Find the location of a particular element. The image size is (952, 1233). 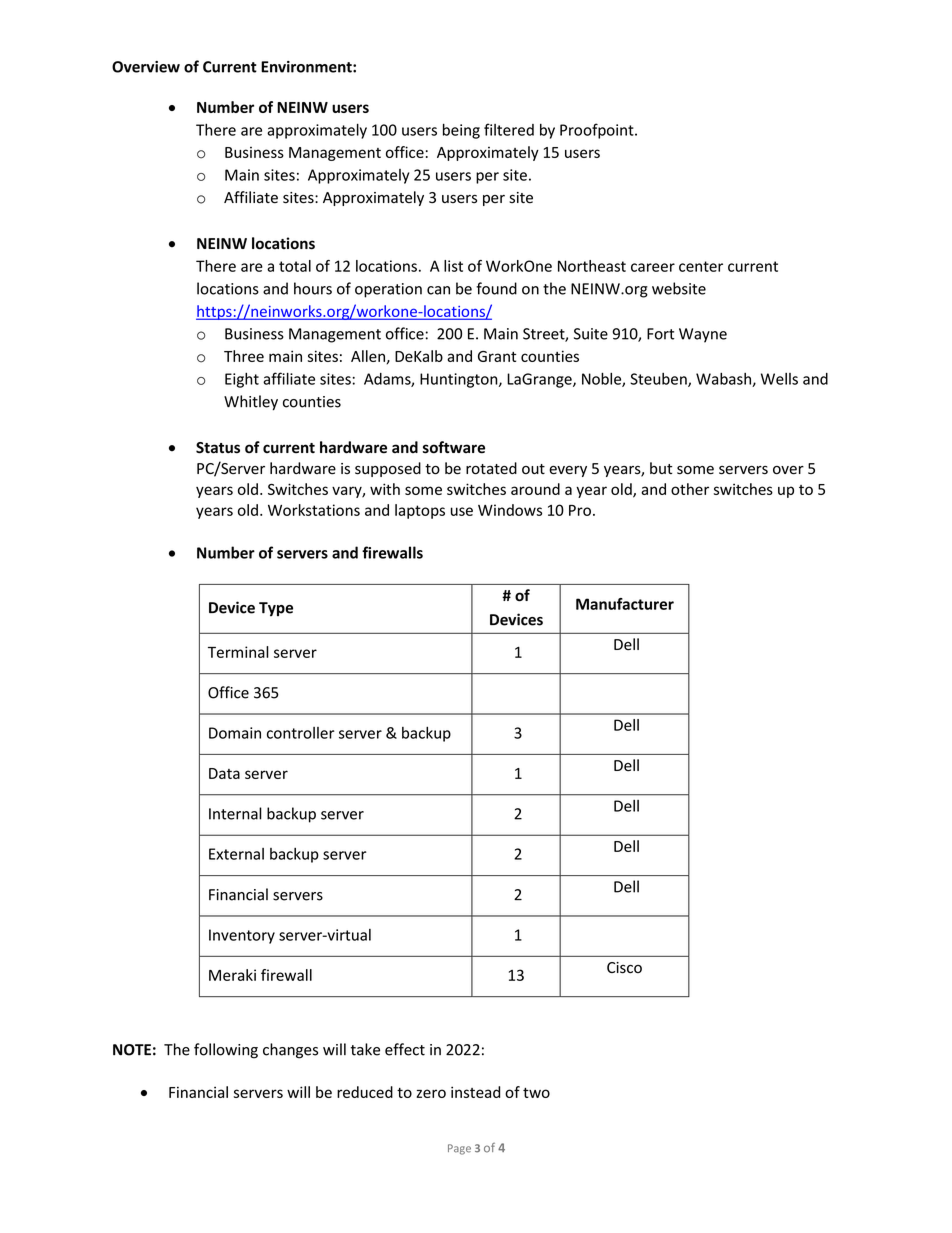

Manufacturer is located at coordinates (625, 604).
